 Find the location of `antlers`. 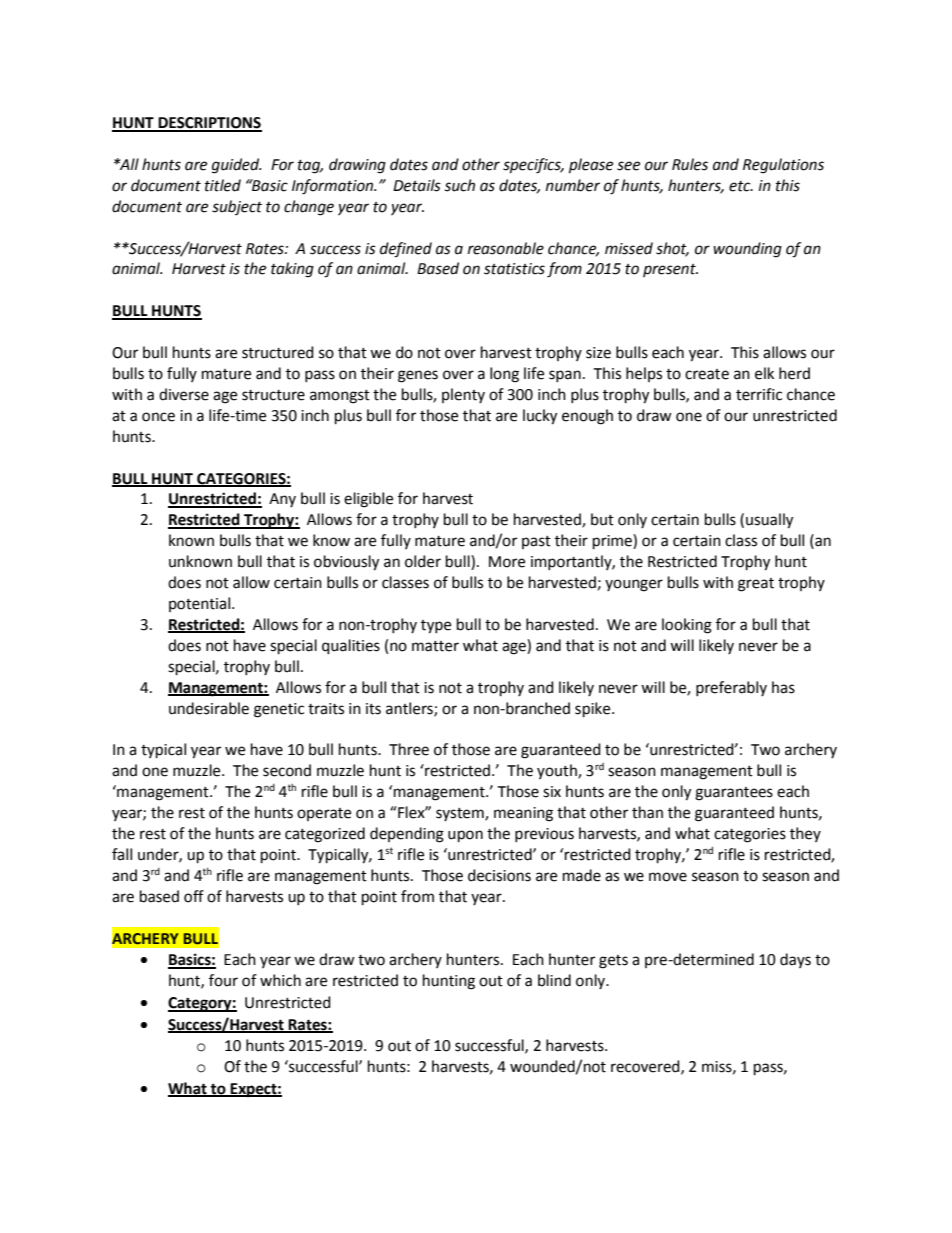

antlers is located at coordinates (410, 709).
